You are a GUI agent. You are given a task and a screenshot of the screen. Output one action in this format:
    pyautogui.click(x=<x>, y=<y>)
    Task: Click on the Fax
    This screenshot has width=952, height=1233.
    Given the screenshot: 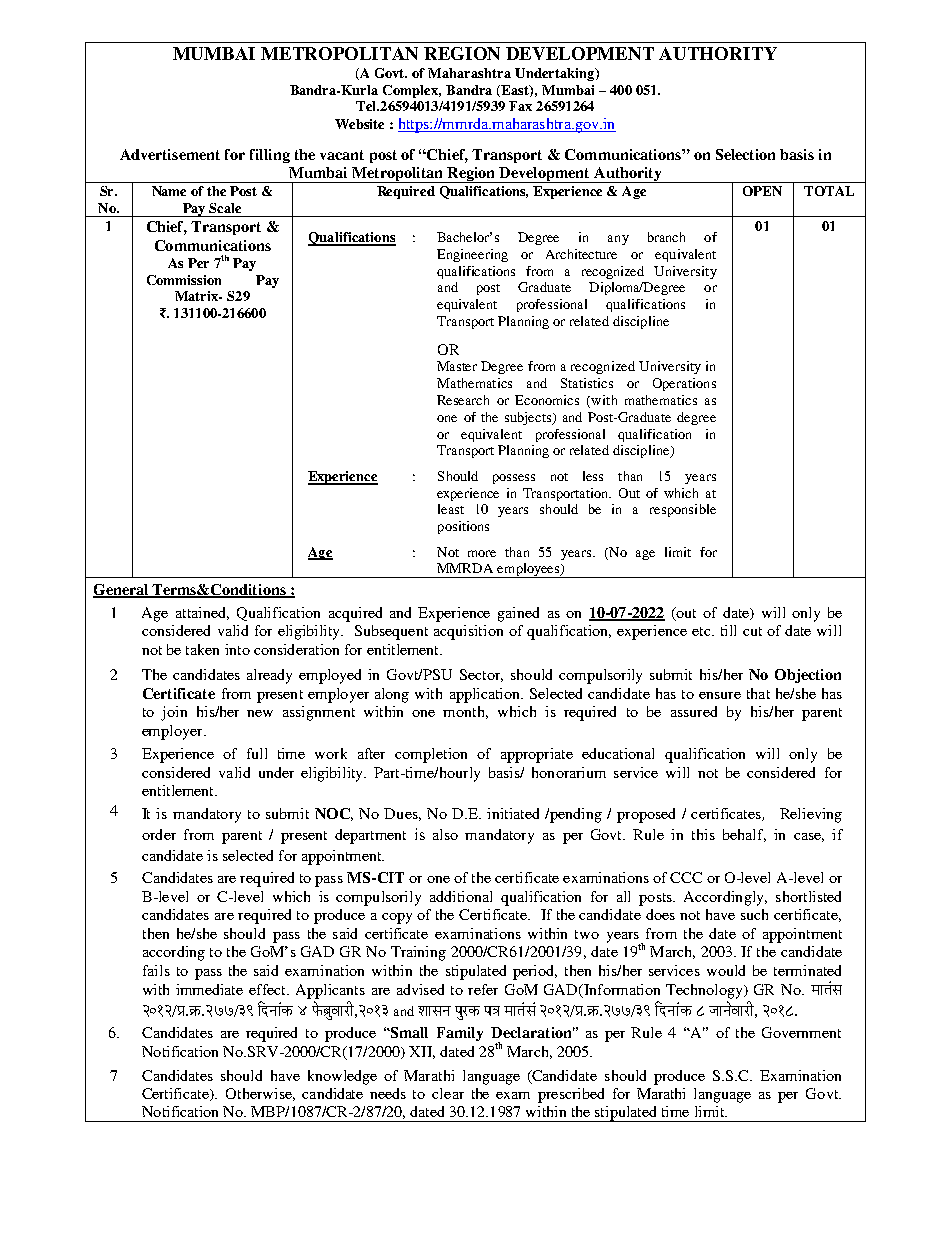 What is the action you would take?
    pyautogui.click(x=520, y=106)
